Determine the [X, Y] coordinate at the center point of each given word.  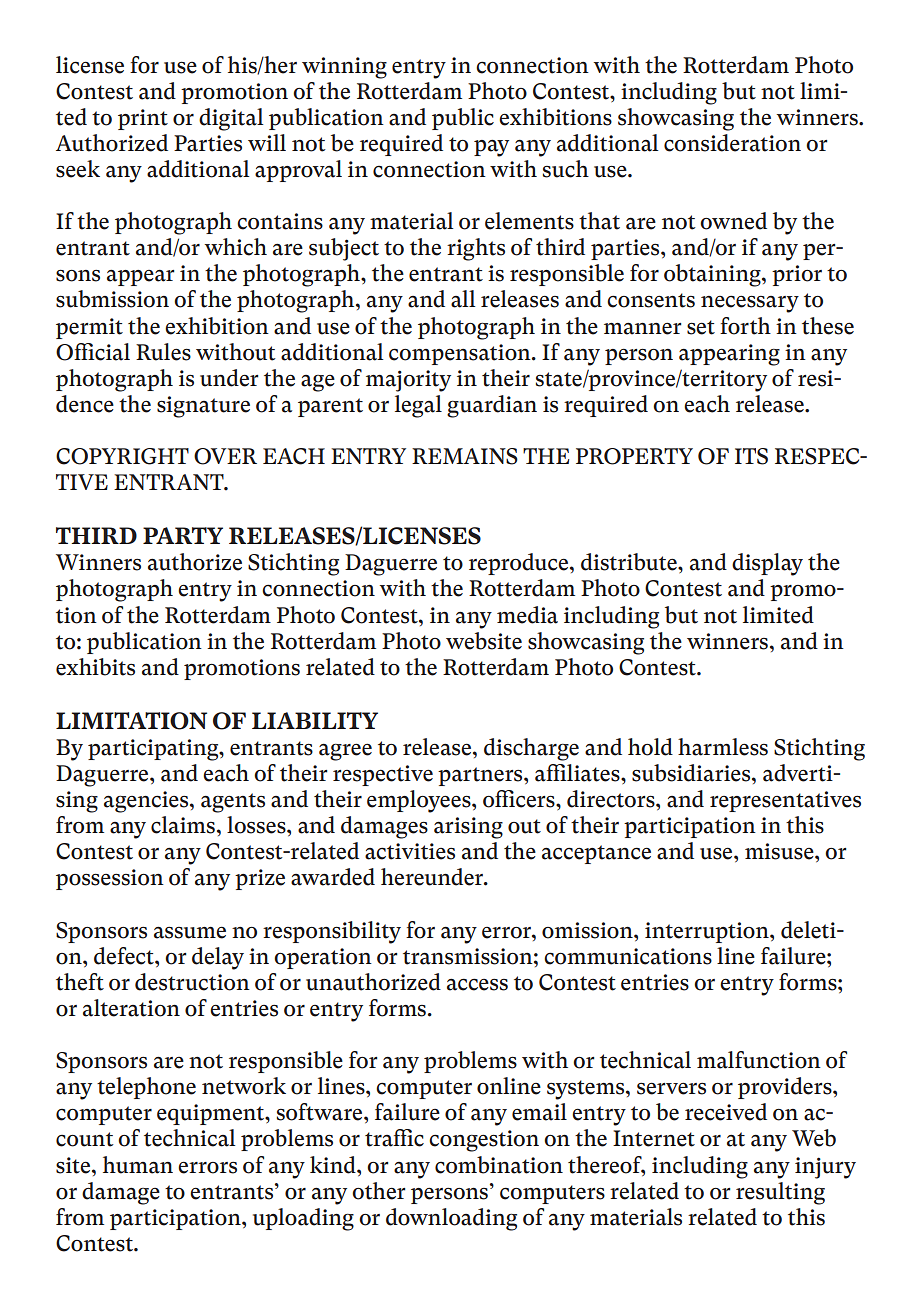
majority [408, 381]
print [143, 119]
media [527, 615]
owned [733, 221]
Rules [163, 352]
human [138, 1165]
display [767, 564]
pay [491, 148]
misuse [780, 851]
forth [745, 326]
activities [410, 851]
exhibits [95, 667]
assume [190, 932]
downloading [451, 1219]
